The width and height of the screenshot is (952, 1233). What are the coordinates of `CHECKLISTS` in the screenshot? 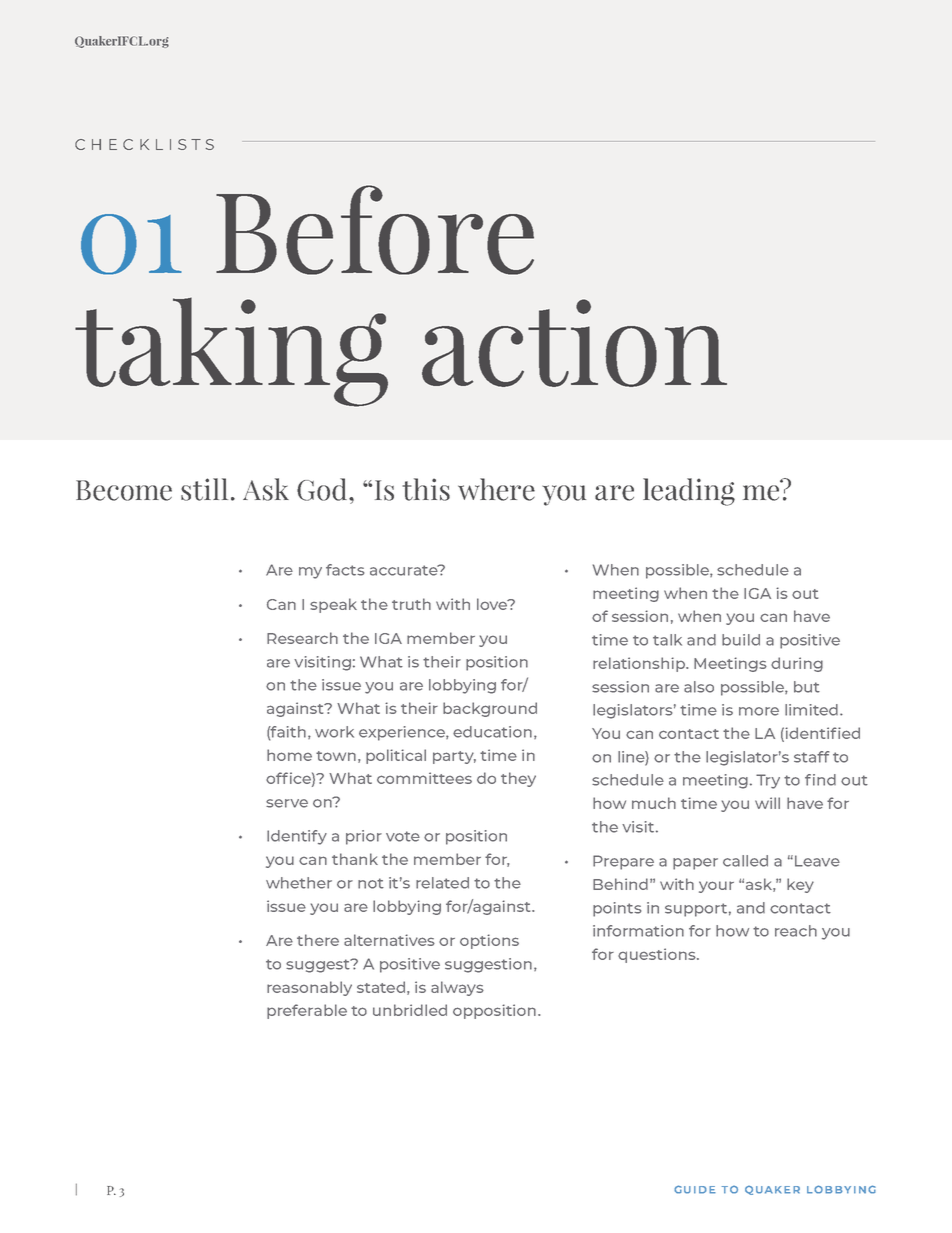 It's located at (144, 144).
